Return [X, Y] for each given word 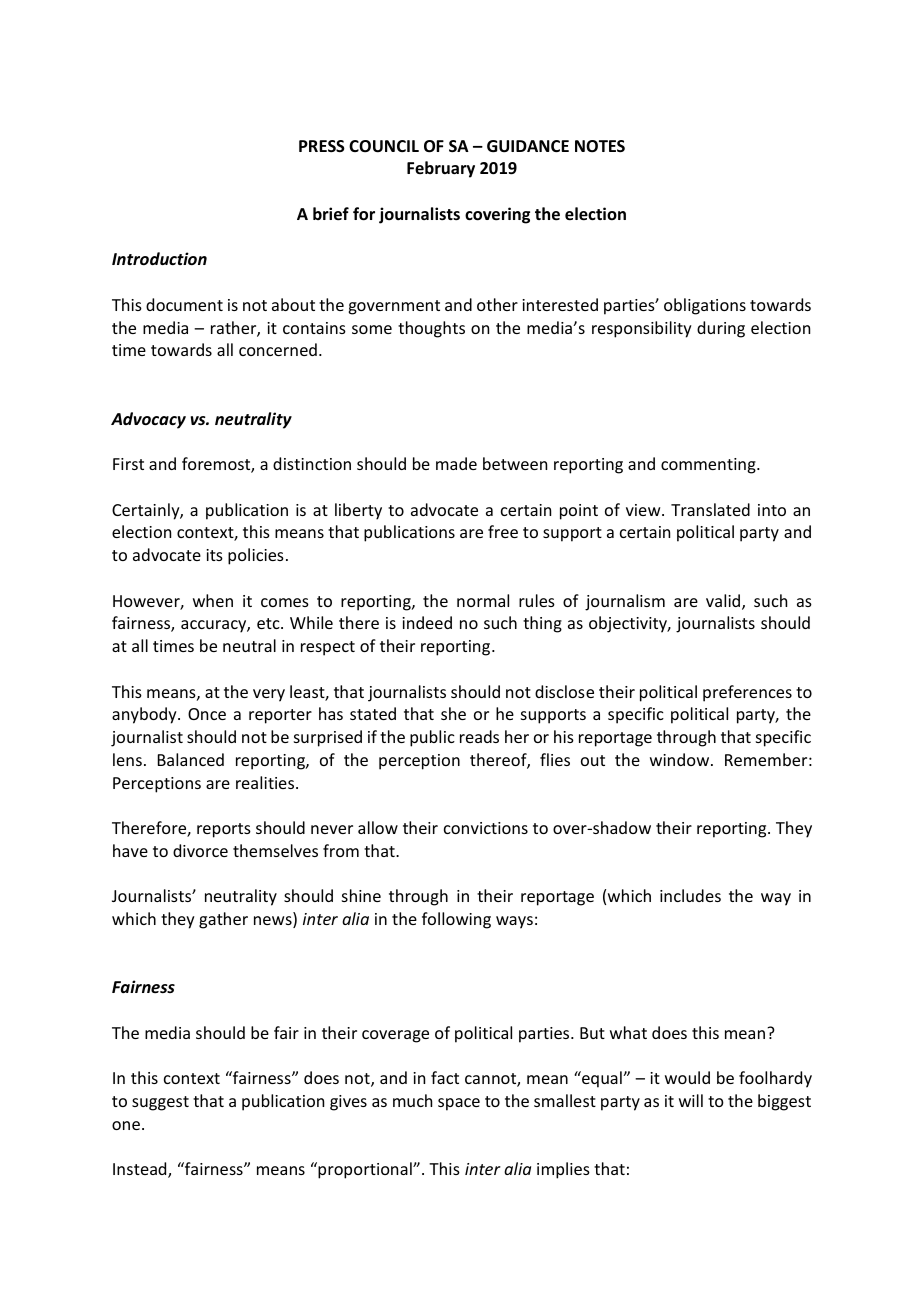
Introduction [159, 258]
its [214, 555]
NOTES [600, 146]
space [459, 1104]
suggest [160, 1103]
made [456, 463]
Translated [710, 509]
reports [224, 830]
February [441, 169]
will [691, 1100]
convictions [486, 828]
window [681, 759]
